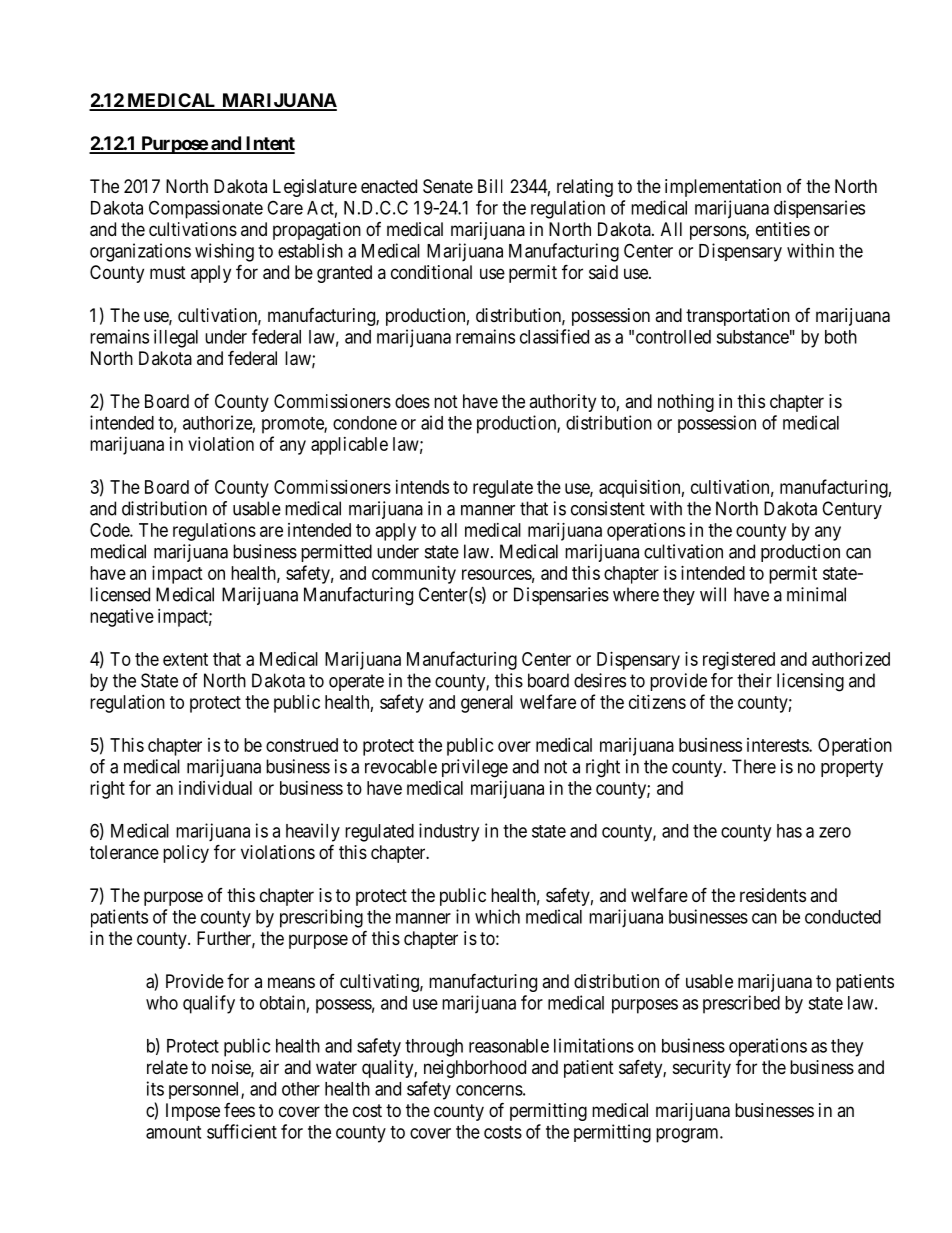 This screenshot has width=952, height=1233. Describe the element at coordinates (186, 854) in the screenshot. I see `policy` at that location.
